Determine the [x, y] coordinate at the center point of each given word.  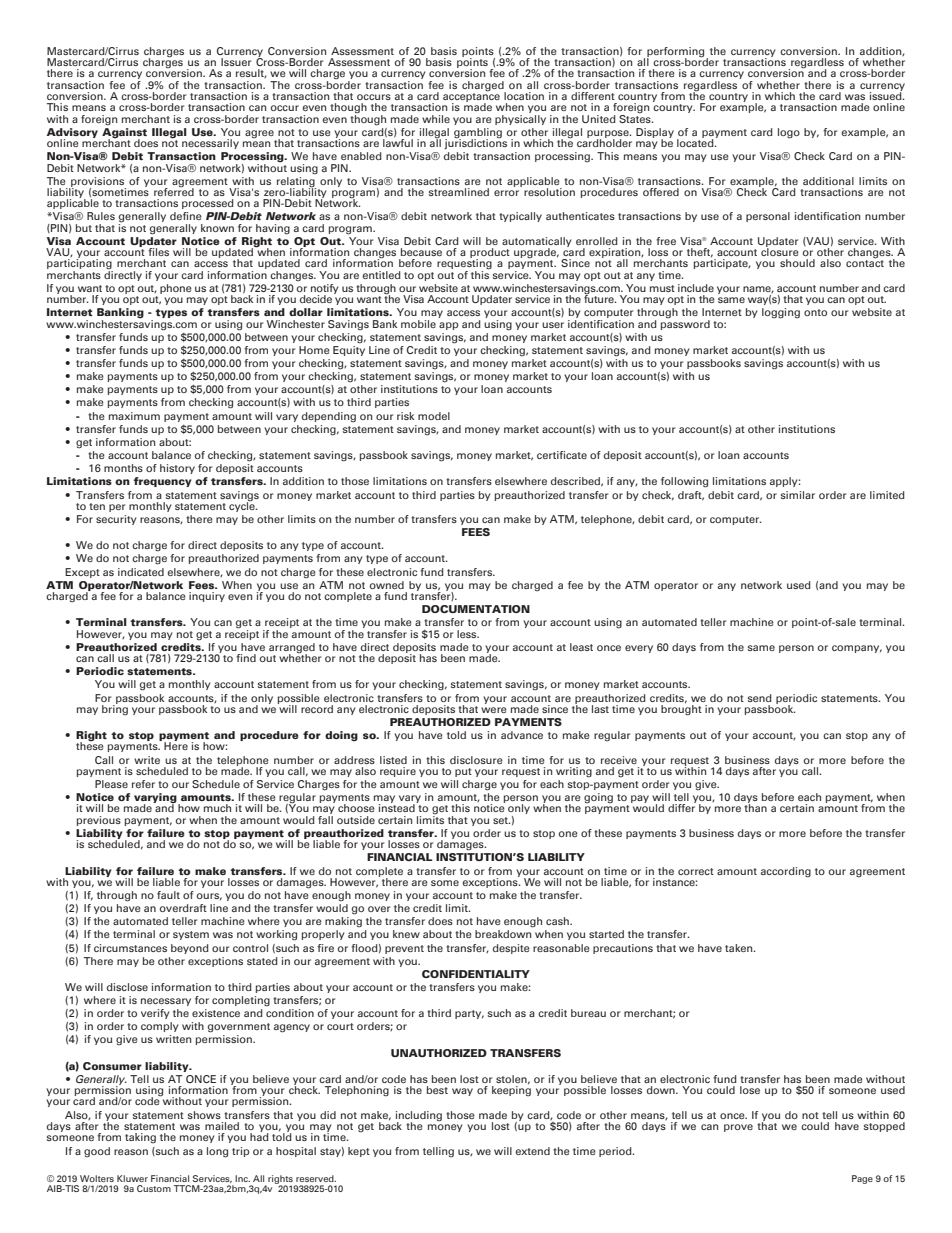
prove [738, 1128]
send [760, 698]
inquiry [207, 597]
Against [124, 132]
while [436, 119]
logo [789, 133]
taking [140, 1138]
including [419, 1117]
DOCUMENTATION [476, 609]
